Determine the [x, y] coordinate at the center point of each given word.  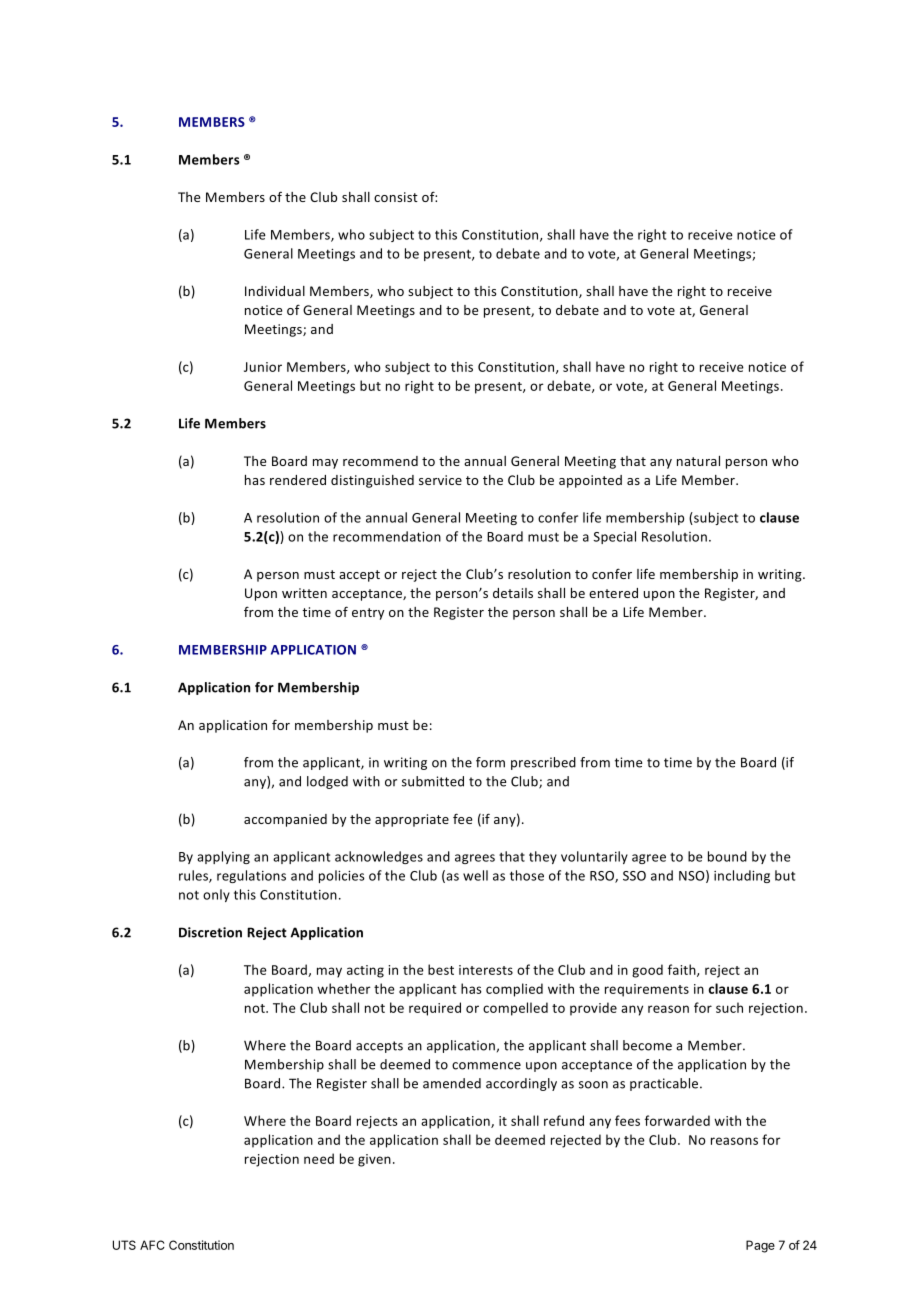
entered [613, 593]
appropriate [412, 820]
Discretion [210, 932]
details [513, 593]
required [435, 1009]
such [729, 1007]
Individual [275, 291]
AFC [152, 1245]
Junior [263, 367]
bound [727, 856]
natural [698, 461]
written [304, 593]
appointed [590, 481]
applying [223, 857]
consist [396, 197]
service [440, 480]
